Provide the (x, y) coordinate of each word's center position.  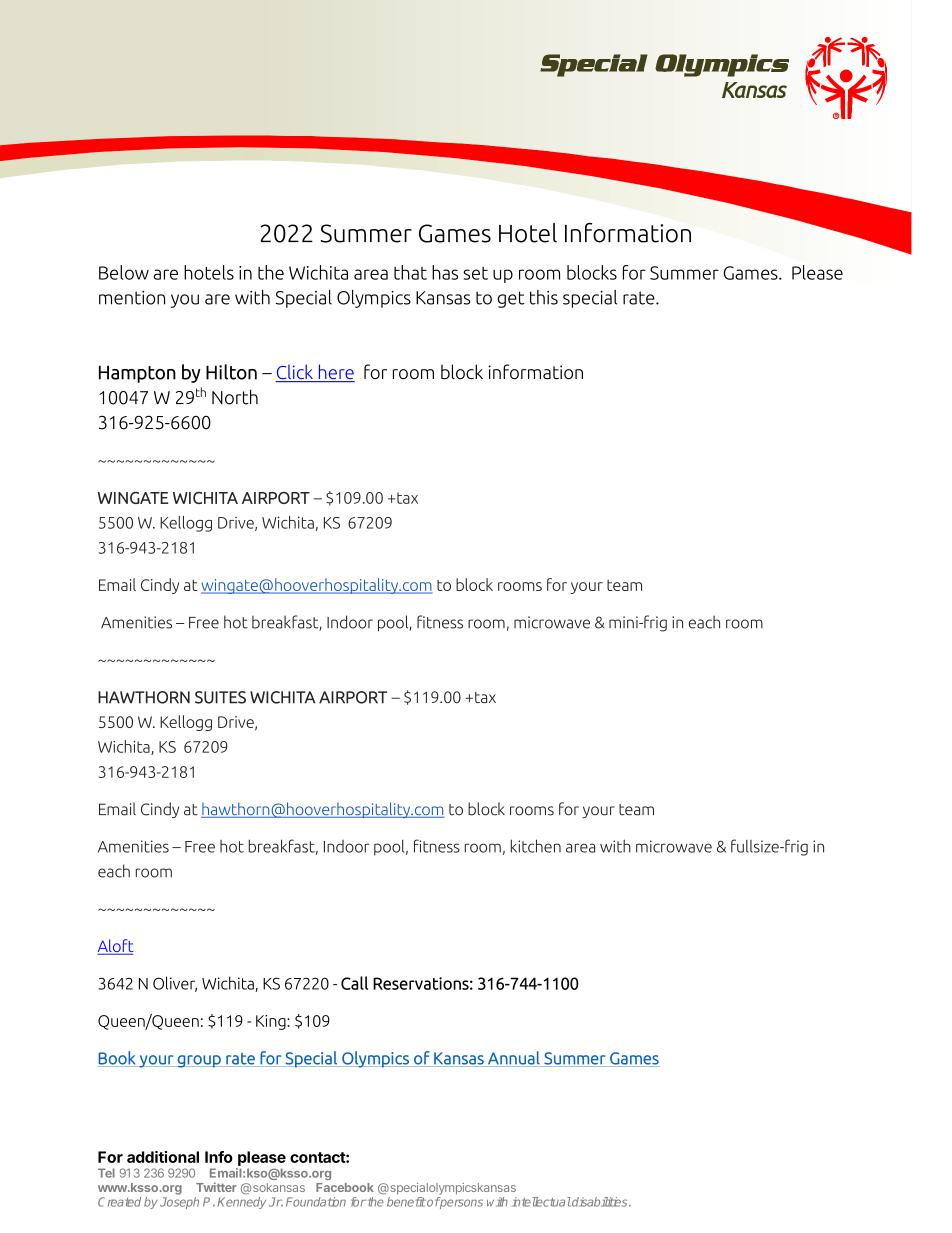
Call (354, 983)
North (235, 397)
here (335, 373)
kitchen (536, 846)
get (511, 299)
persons (461, 1203)
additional (163, 1157)
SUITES (220, 697)
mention (132, 298)
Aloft (115, 947)
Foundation (316, 1202)
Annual (514, 1059)
